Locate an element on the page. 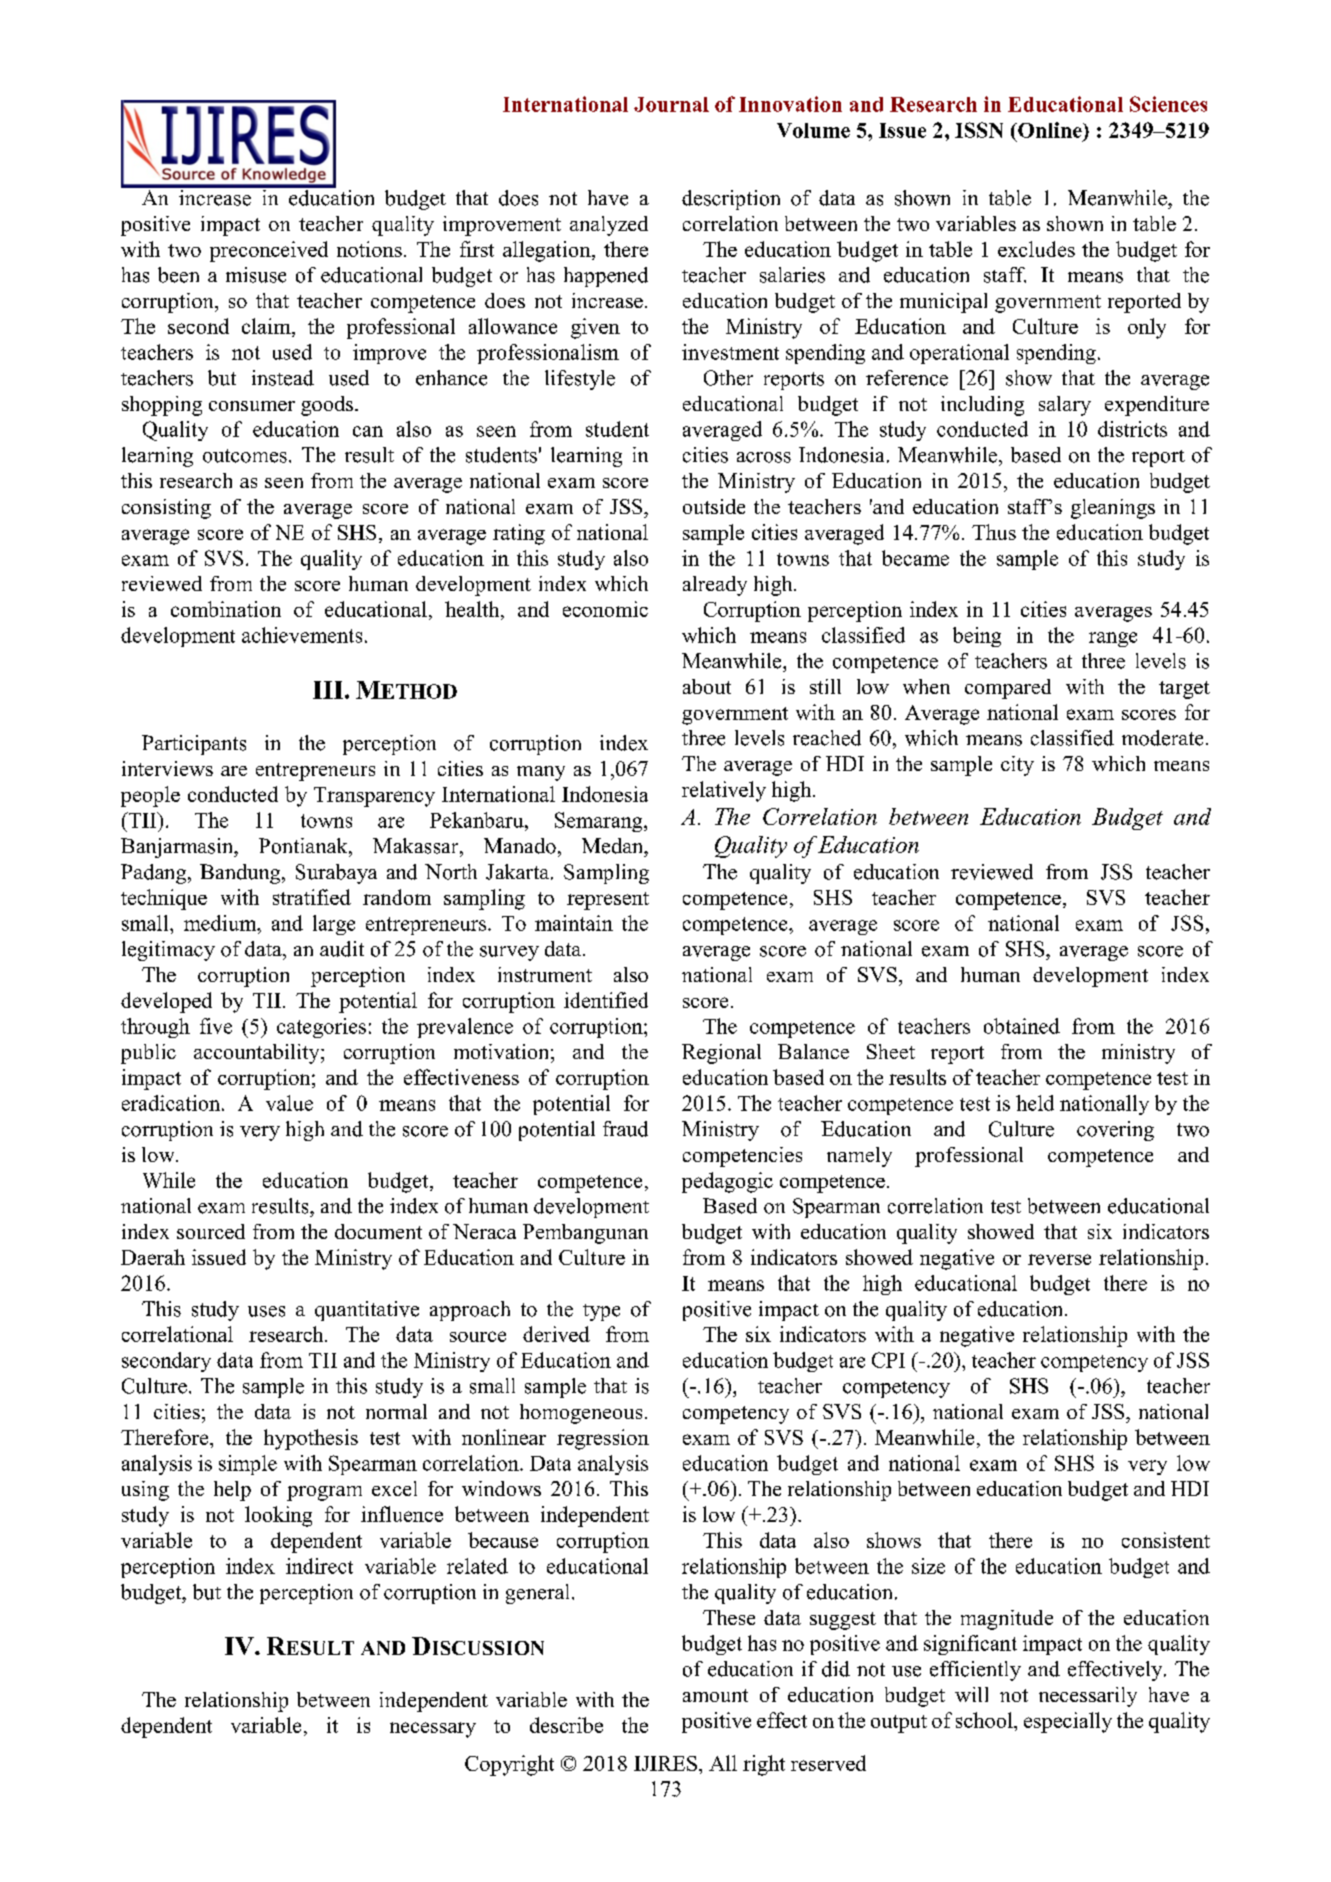 This document has width=1331, height=1882. ISSN is located at coordinates (979, 130).
